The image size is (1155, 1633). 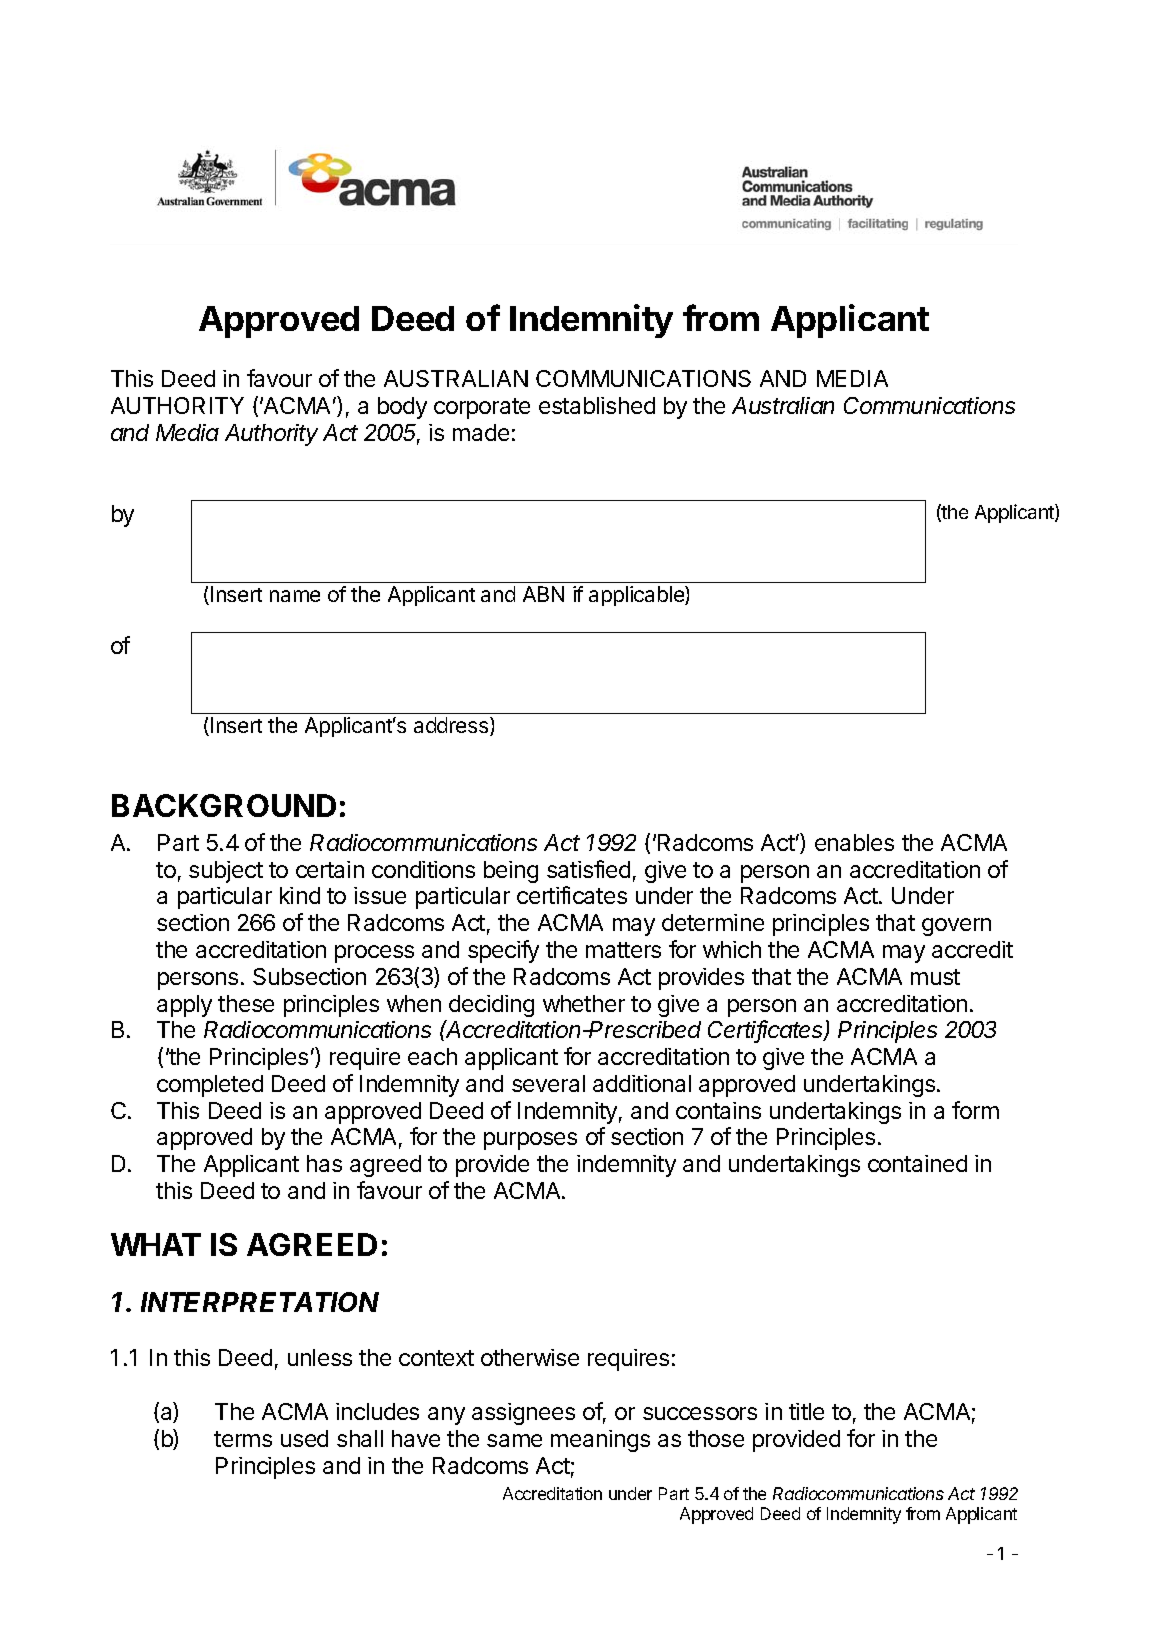 I want to click on assignees, so click(x=523, y=1414).
